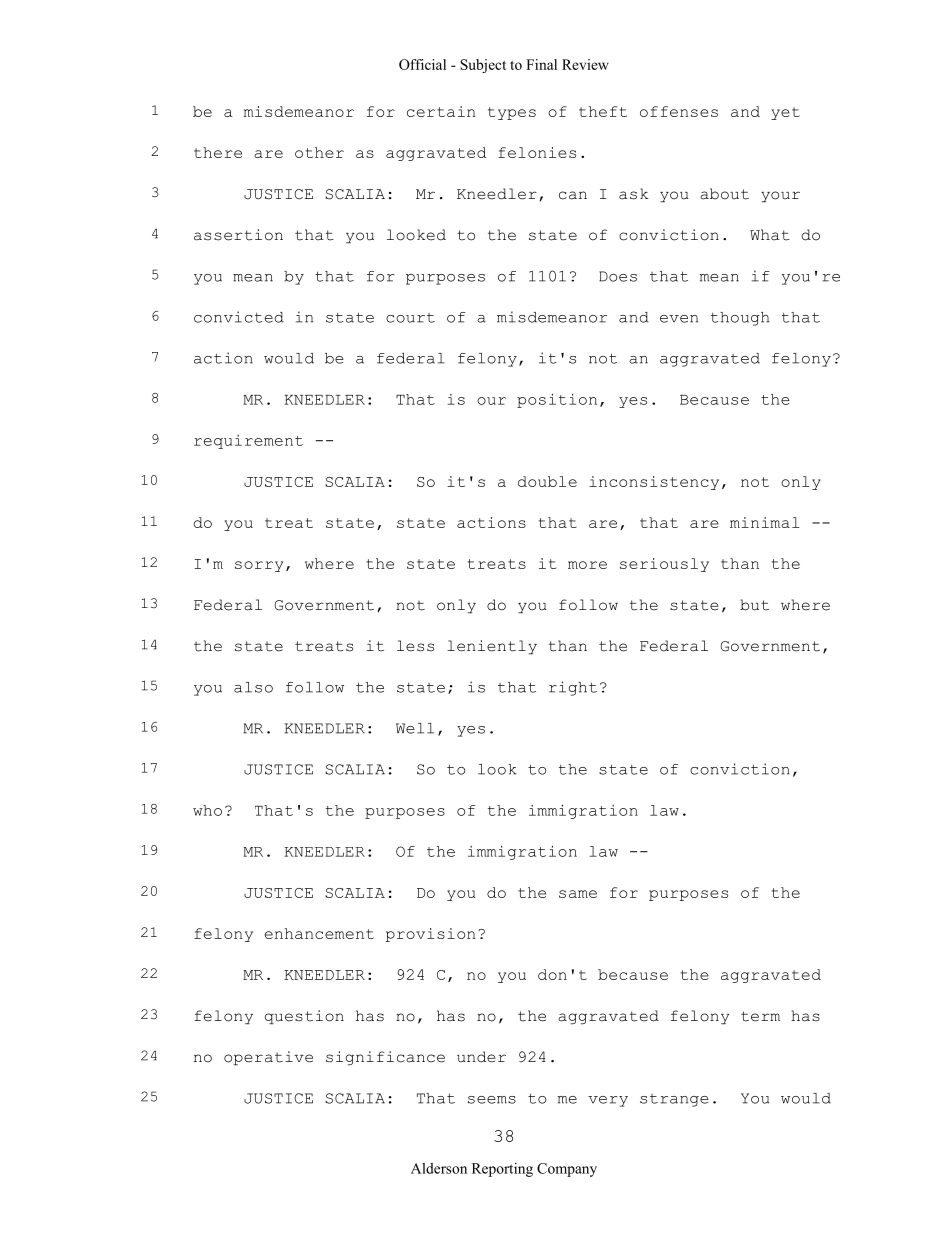 This page has width=952, height=1233. I want to click on offenses, so click(679, 111).
